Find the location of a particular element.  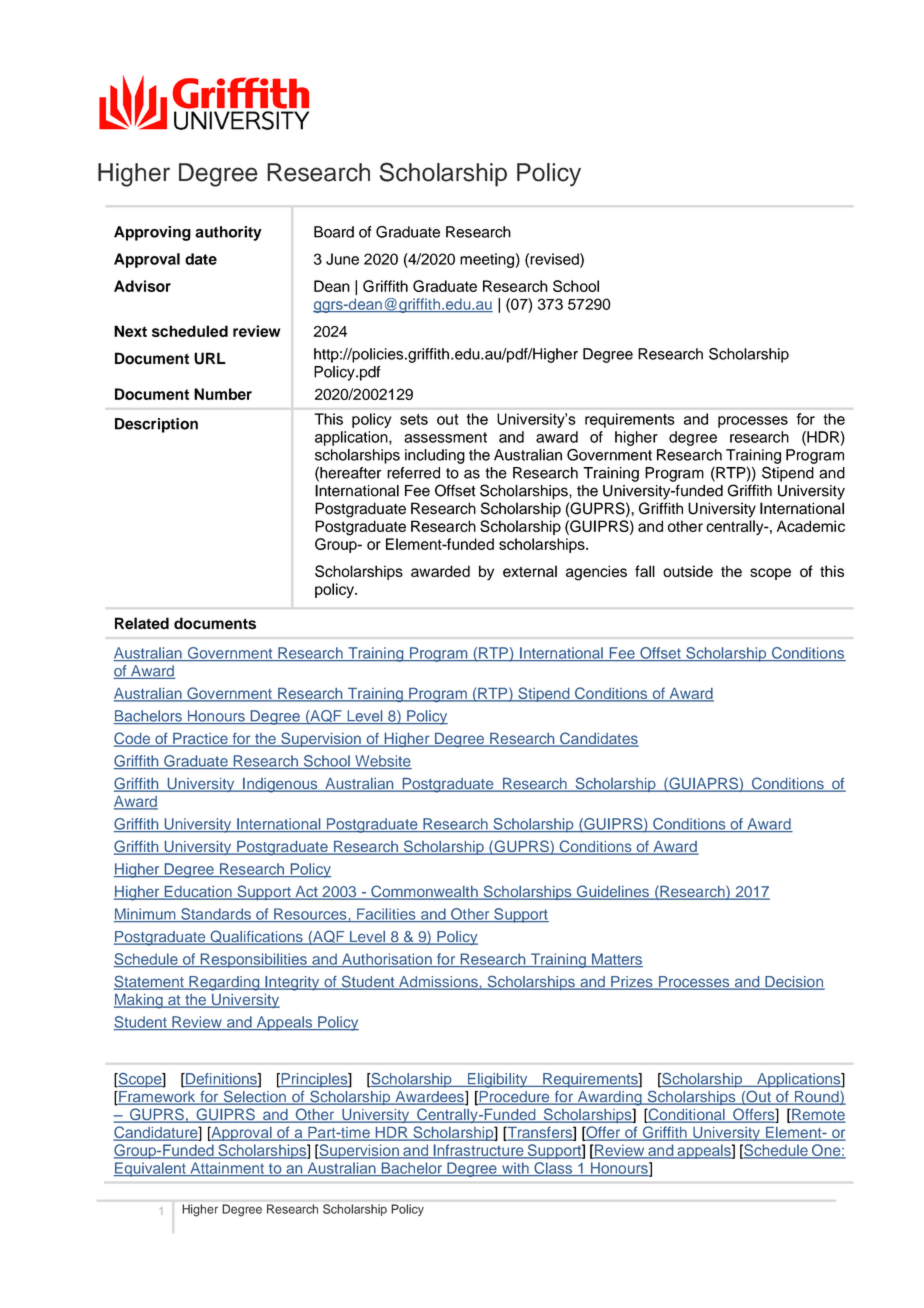

external is located at coordinates (530, 571).
